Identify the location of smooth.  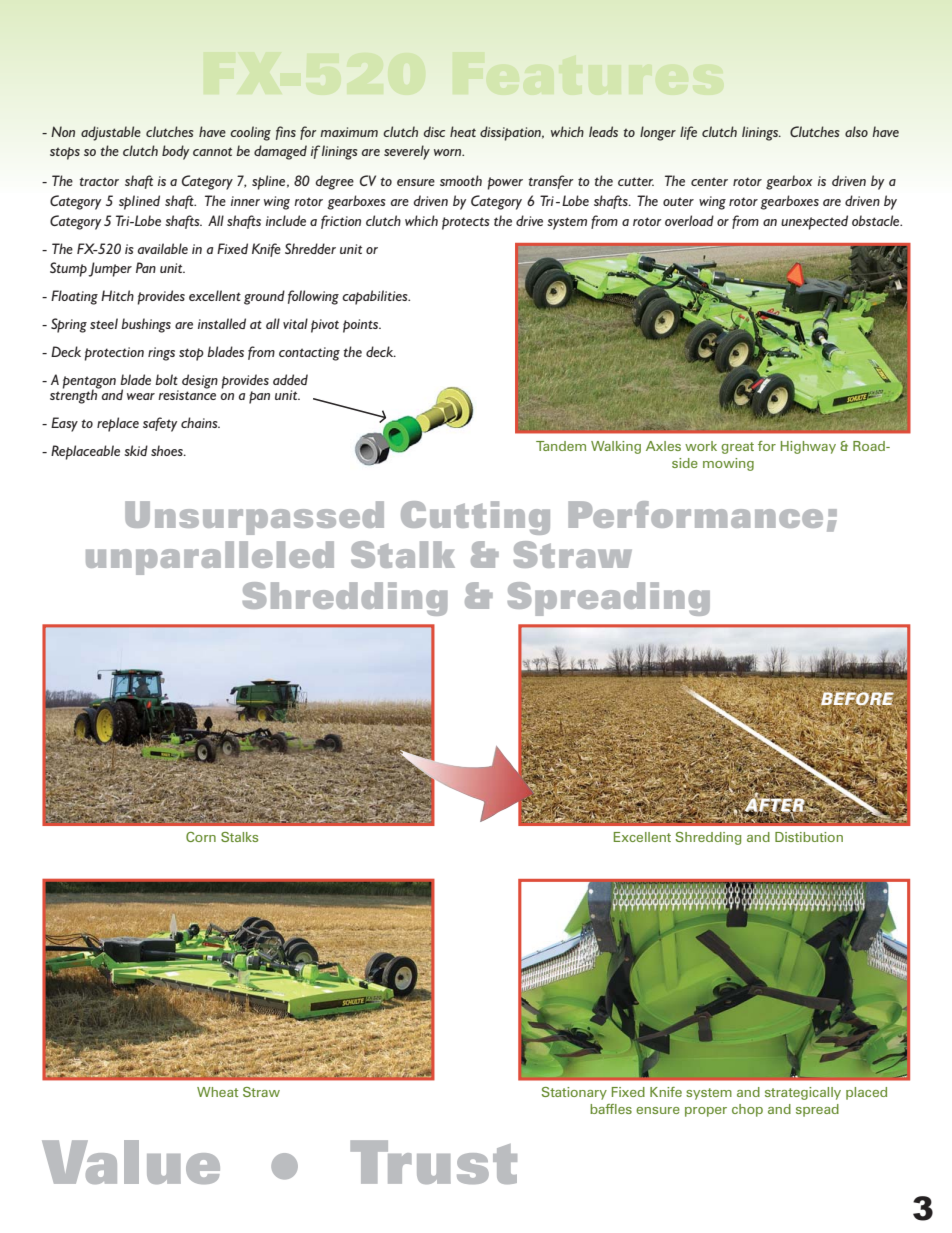
(461, 180).
